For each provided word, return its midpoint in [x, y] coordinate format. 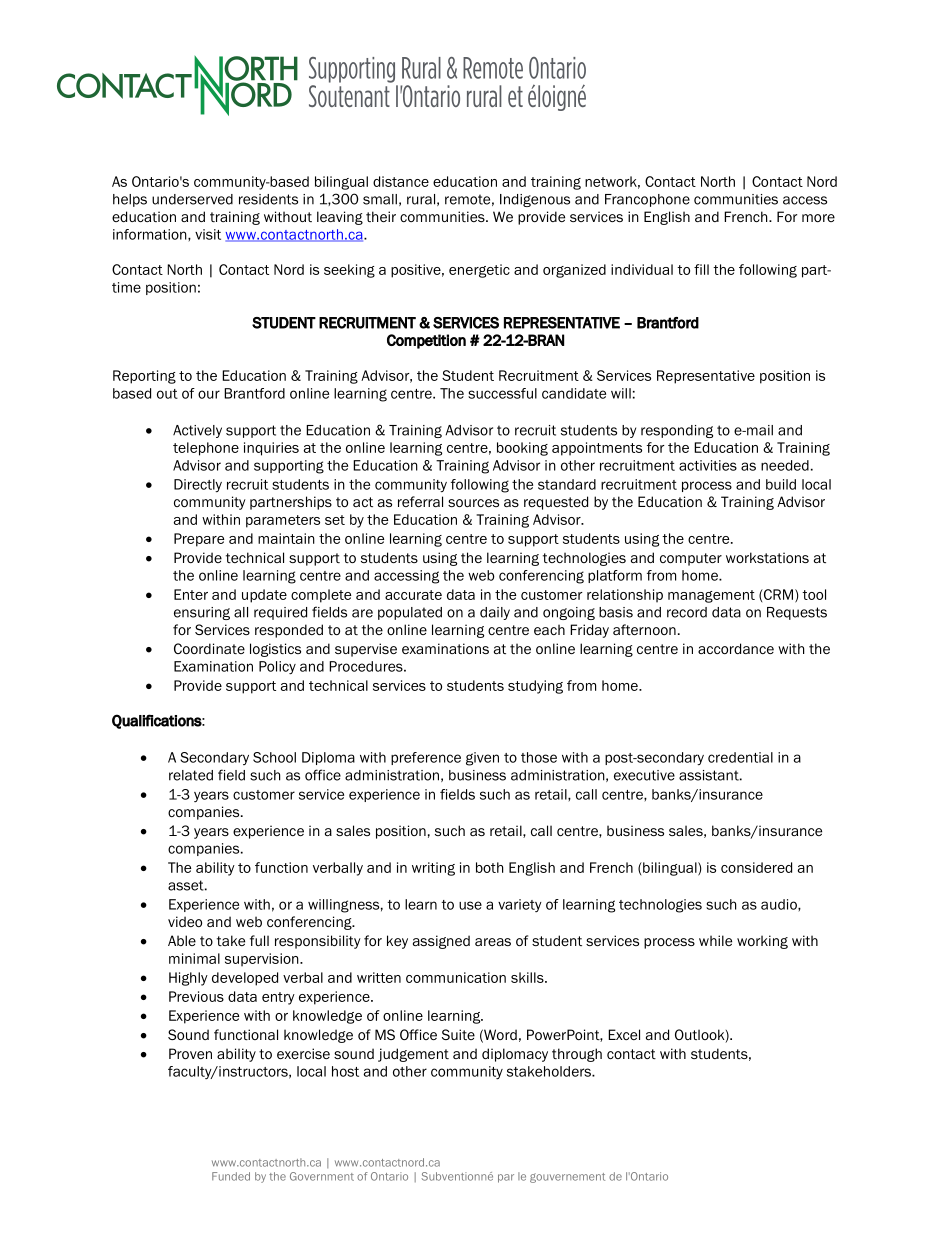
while [715, 940]
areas [493, 942]
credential [740, 757]
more [818, 218]
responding [677, 431]
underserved [192, 199]
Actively [197, 431]
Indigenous [535, 200]
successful [502, 393]
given [482, 759]
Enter [191, 594]
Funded [231, 1176]
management [711, 596]
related [191, 775]
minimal [194, 958]
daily [495, 613]
